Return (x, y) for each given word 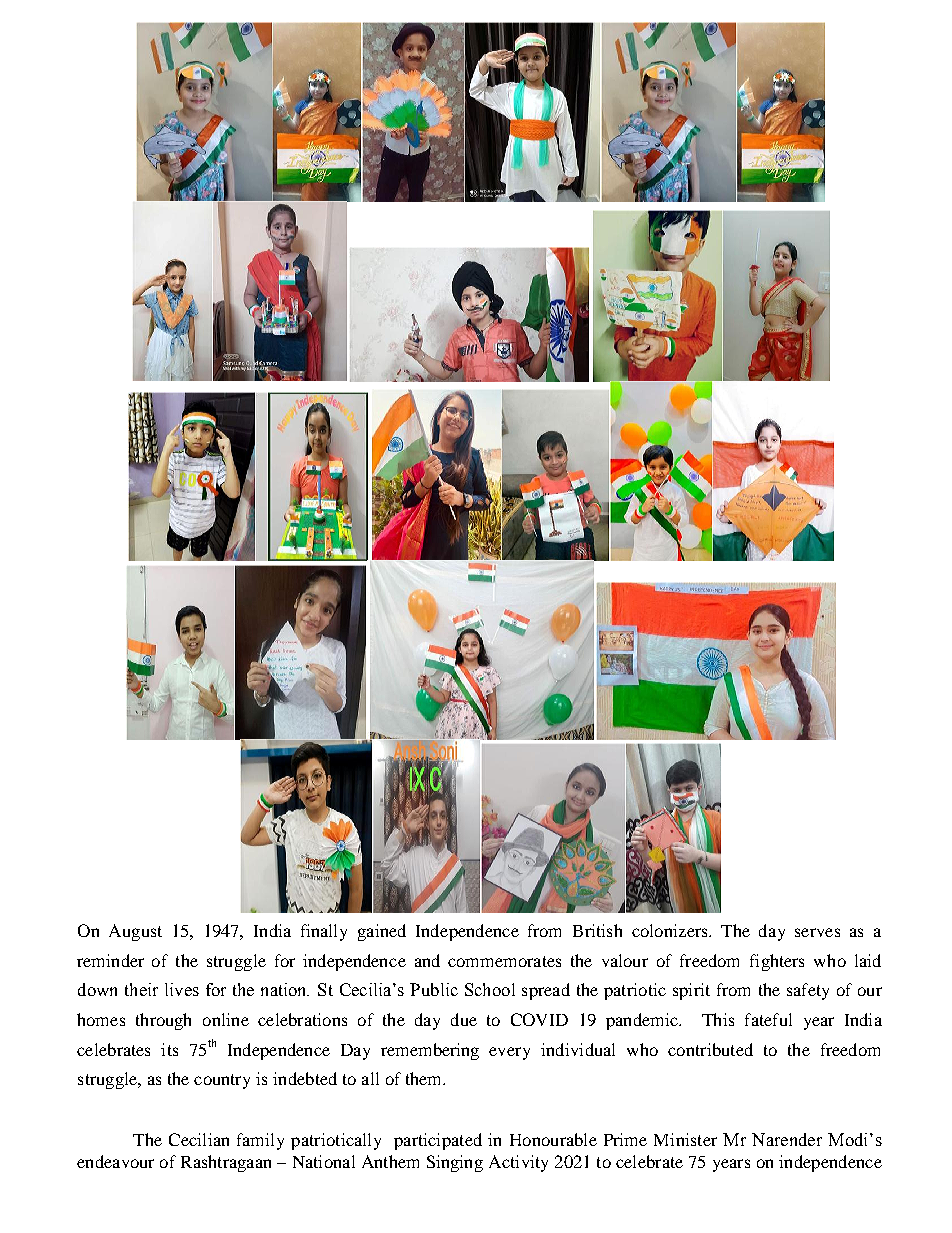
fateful (768, 1019)
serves (817, 932)
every (509, 1053)
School (490, 989)
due (464, 1019)
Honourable (553, 1139)
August (135, 932)
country (222, 1081)
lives (182, 989)
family (260, 1141)
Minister (685, 1139)
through (163, 1021)
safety (808, 991)
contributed (710, 1049)
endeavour (115, 1161)
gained (382, 932)
